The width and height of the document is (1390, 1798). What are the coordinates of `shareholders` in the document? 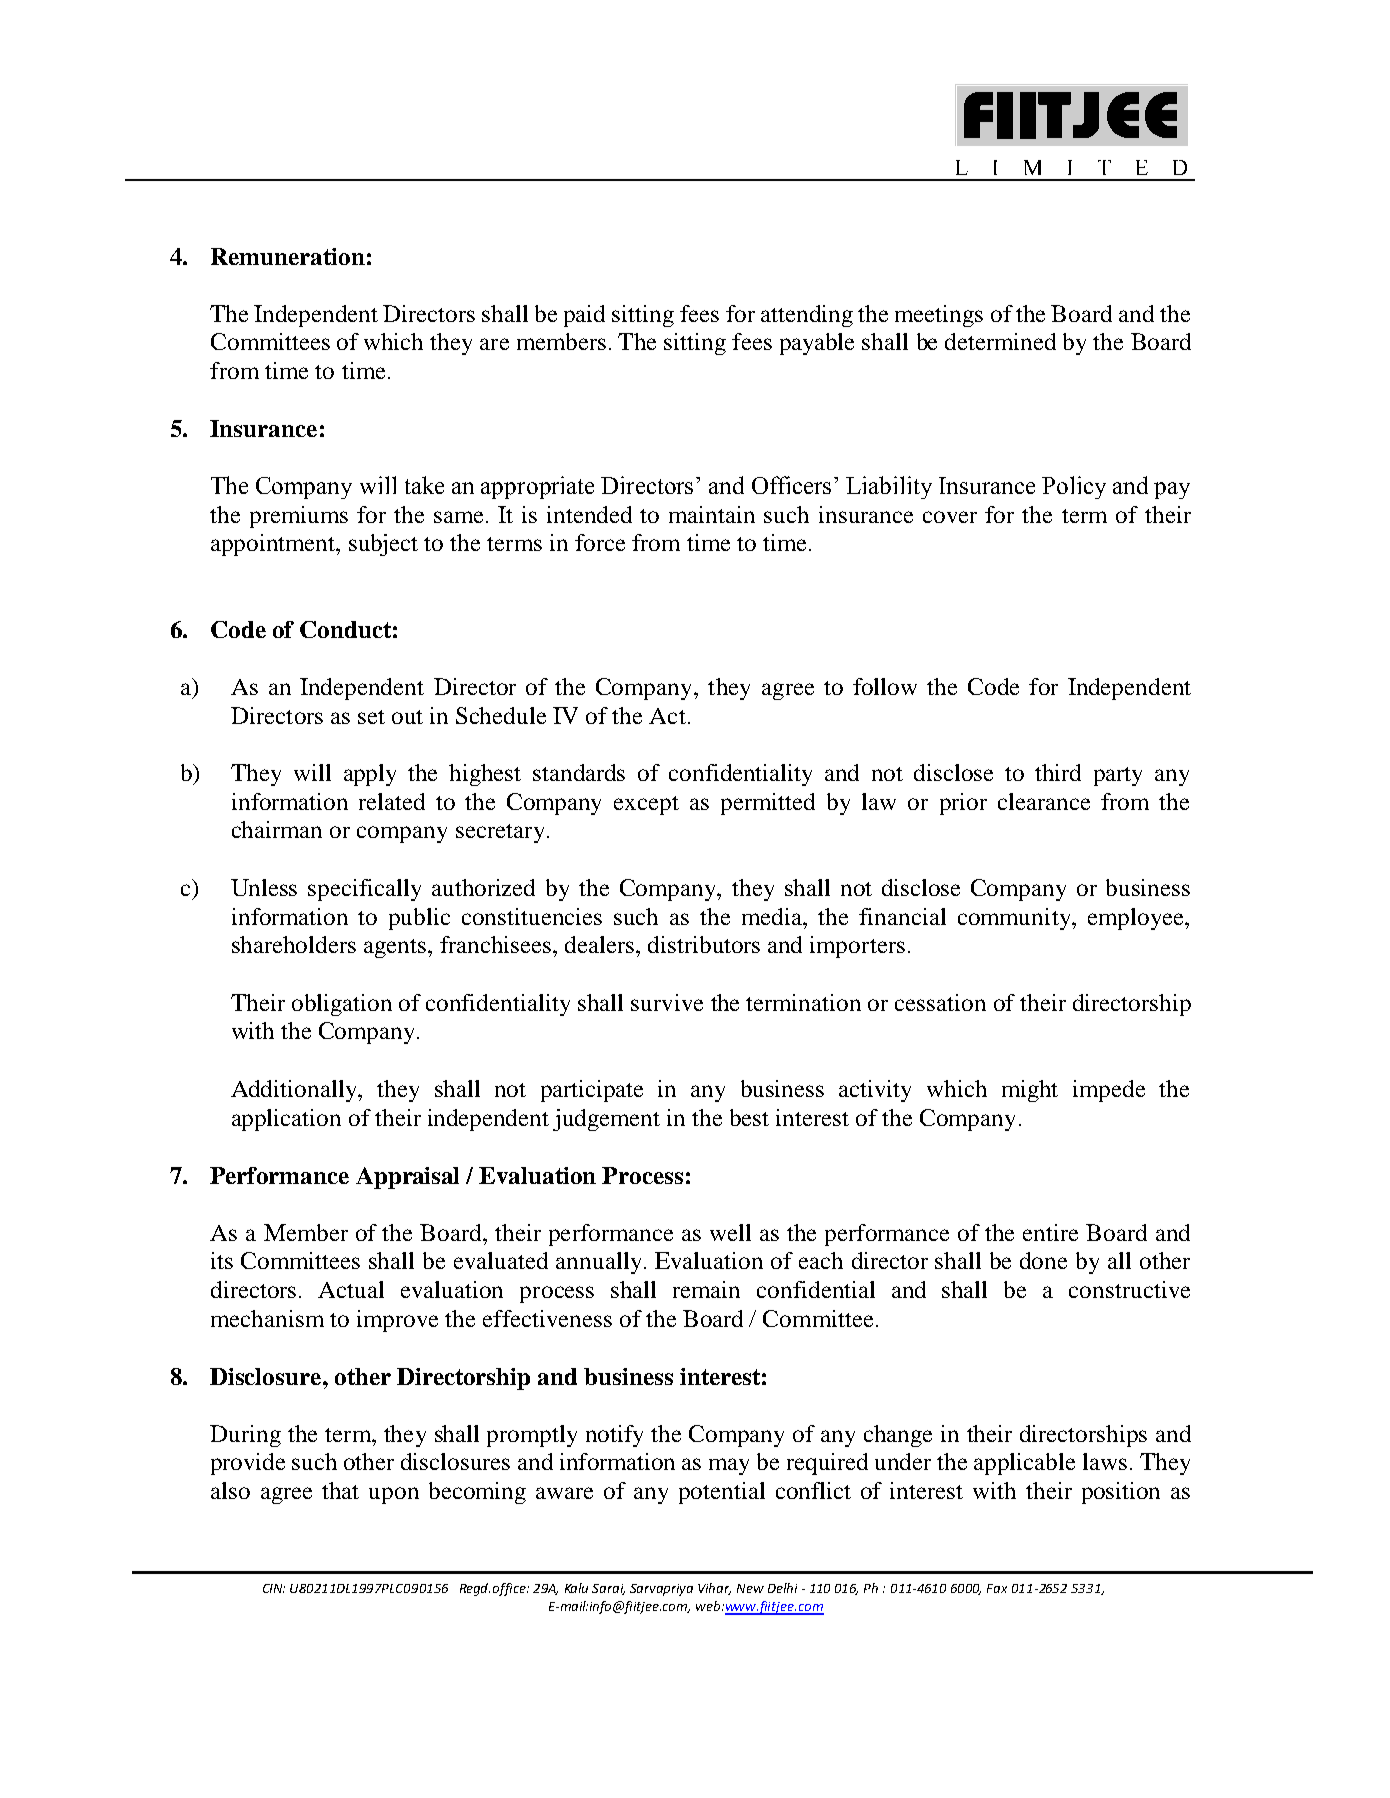 It's located at (294, 944).
